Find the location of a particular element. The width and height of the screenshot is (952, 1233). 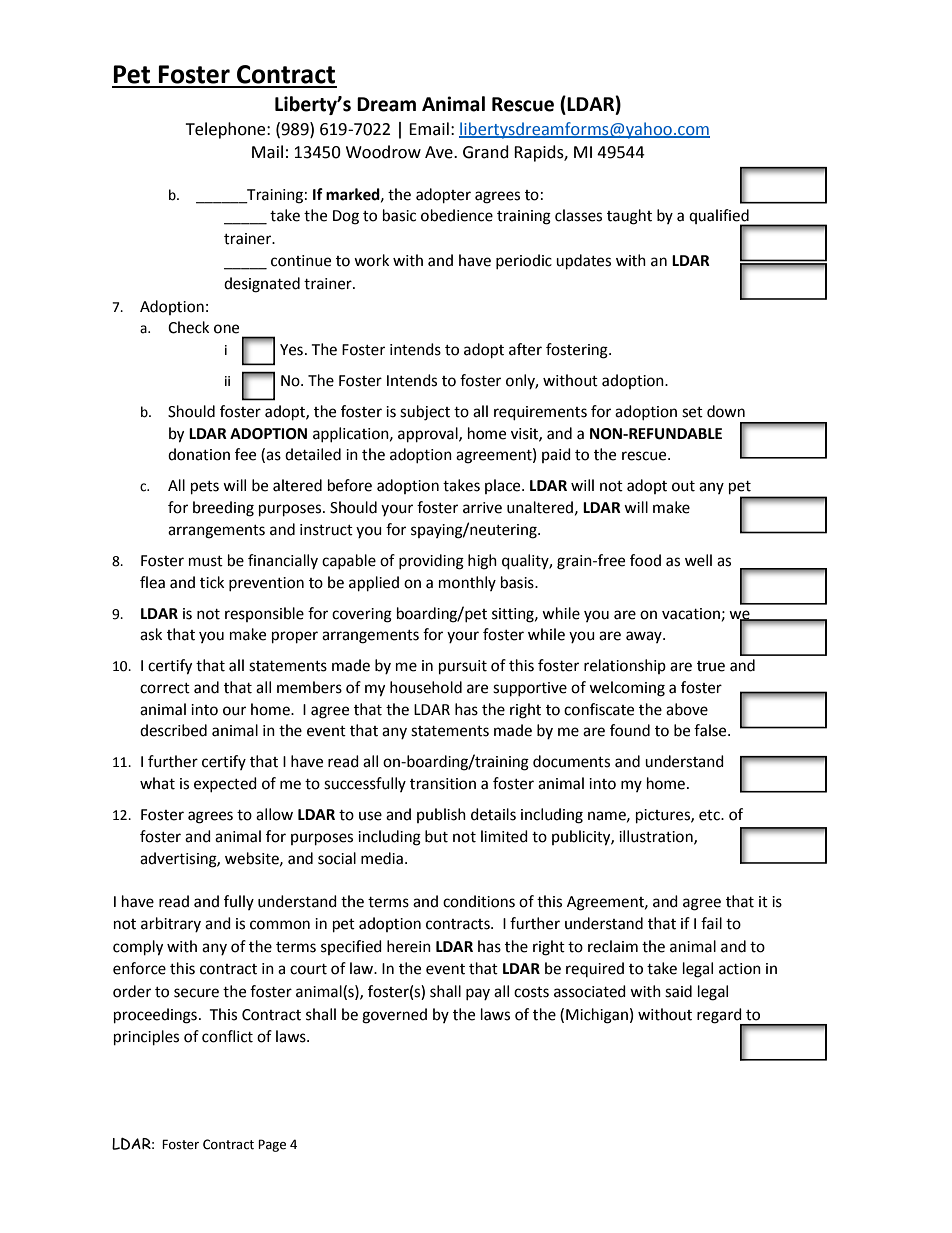

taught is located at coordinates (629, 217).
